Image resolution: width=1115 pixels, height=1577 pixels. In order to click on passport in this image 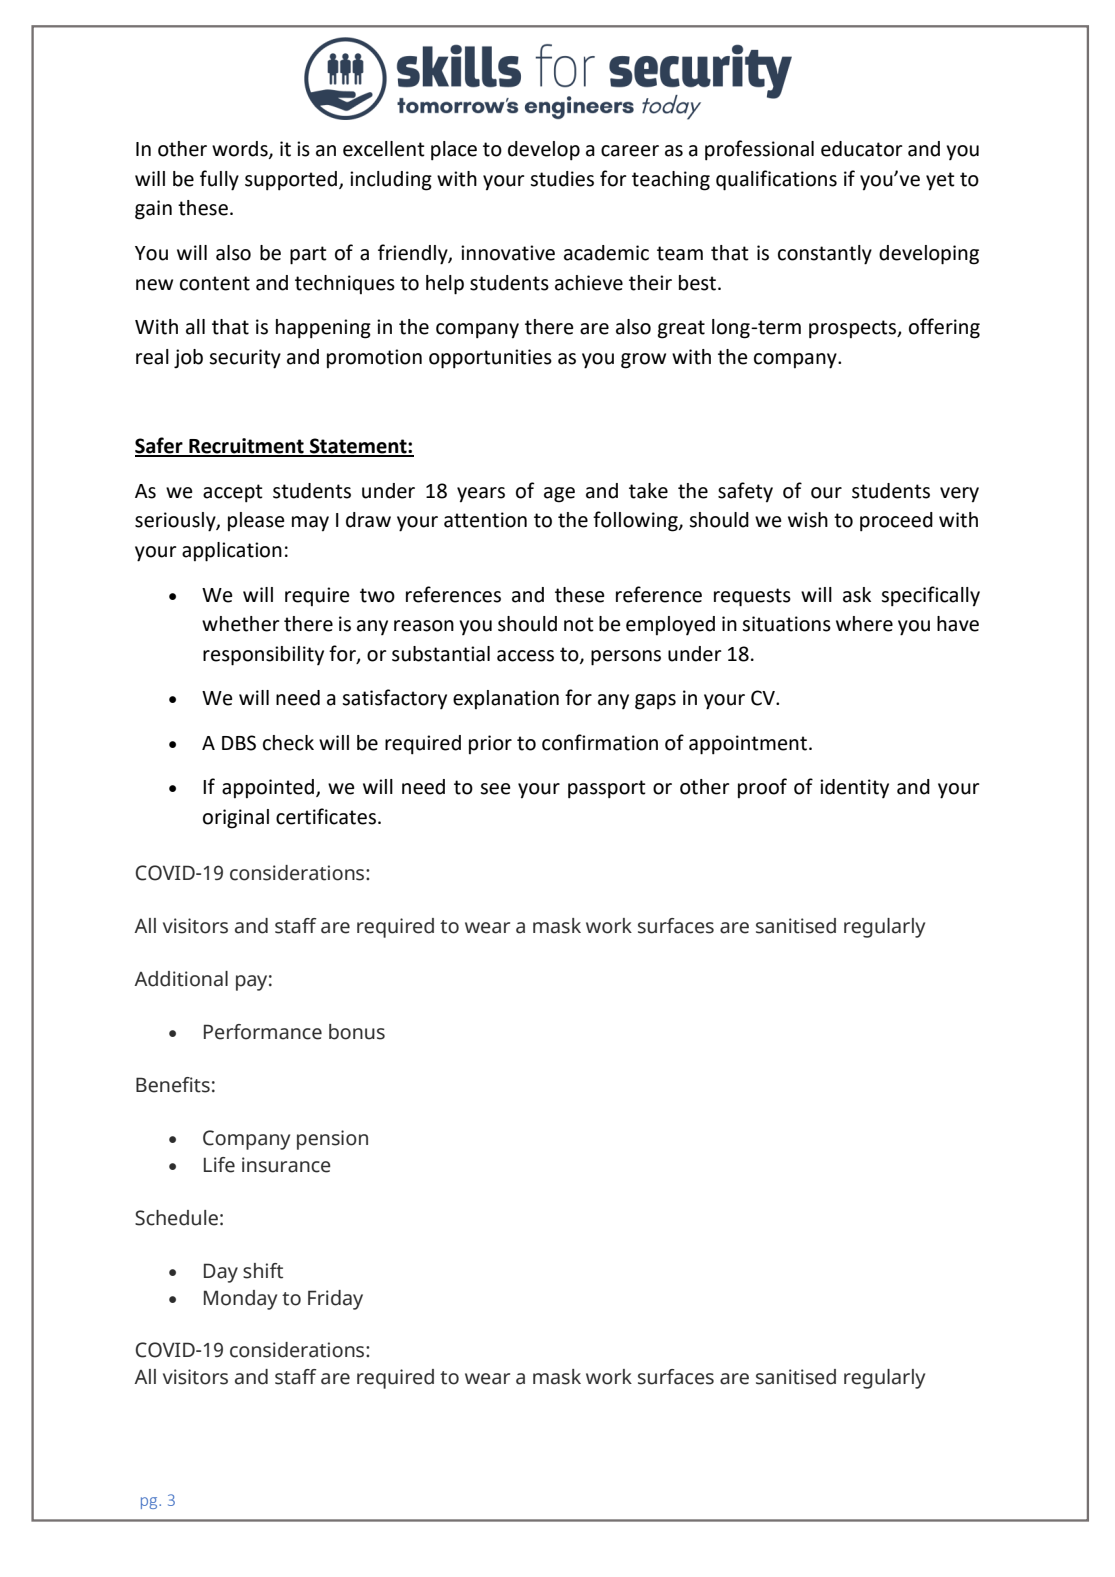, I will do `click(607, 789)`.
